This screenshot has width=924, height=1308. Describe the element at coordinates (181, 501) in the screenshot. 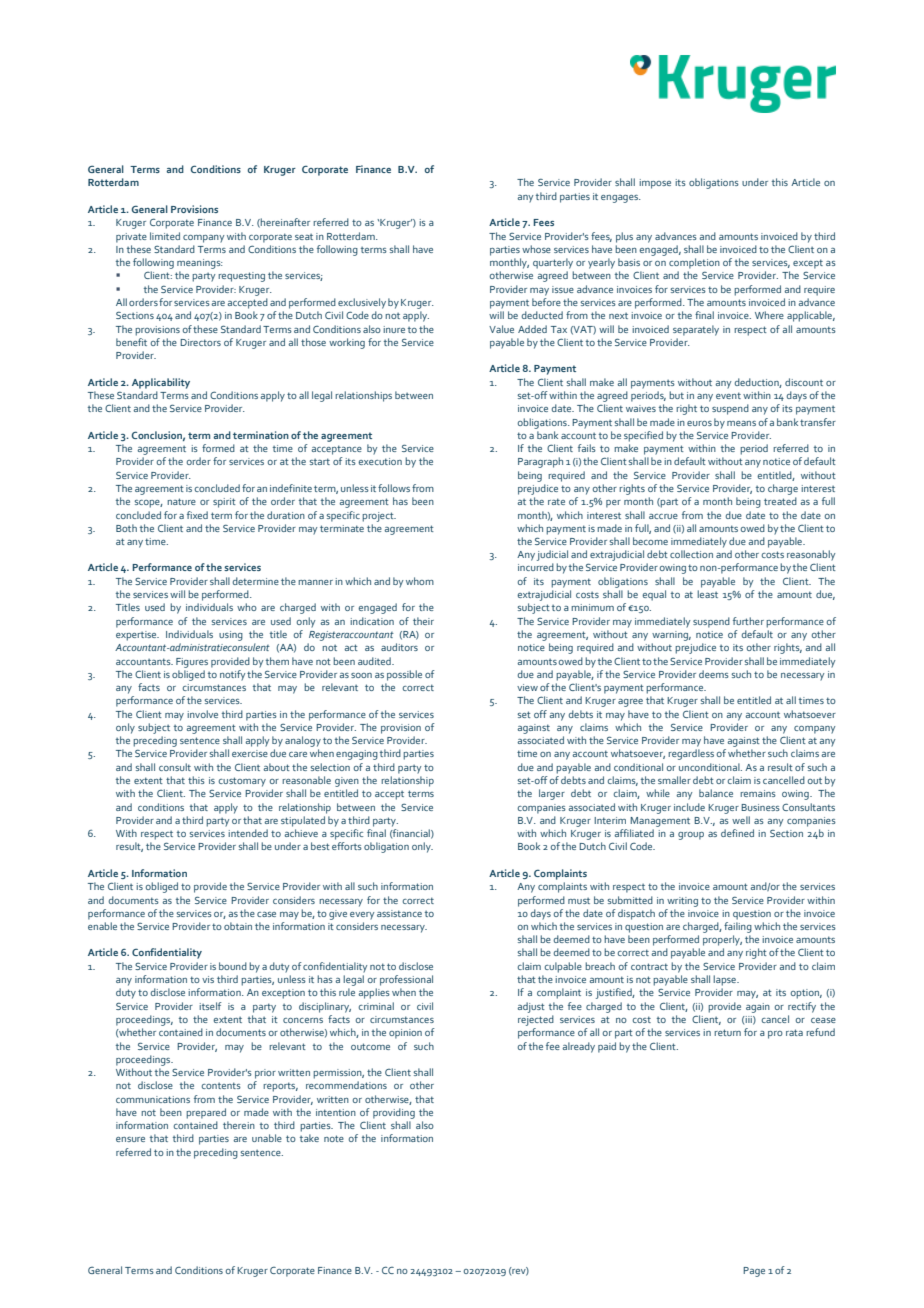

I see `nature` at that location.
